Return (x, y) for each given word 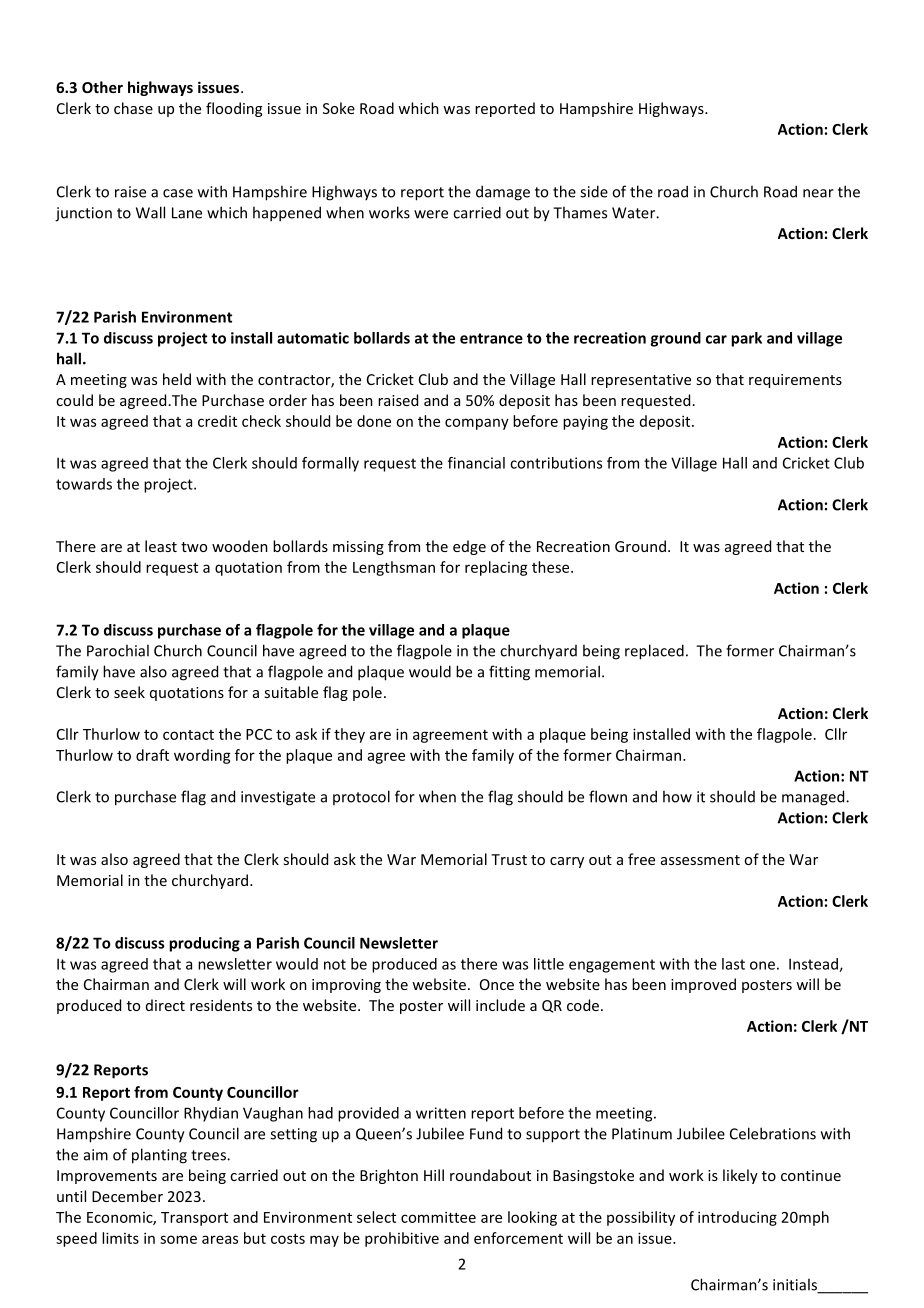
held (177, 379)
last (733, 964)
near (818, 193)
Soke (339, 108)
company (477, 424)
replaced (654, 652)
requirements (795, 381)
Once (497, 984)
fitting (509, 673)
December (127, 1196)
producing (204, 944)
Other (102, 87)
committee (438, 1217)
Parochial (118, 650)
